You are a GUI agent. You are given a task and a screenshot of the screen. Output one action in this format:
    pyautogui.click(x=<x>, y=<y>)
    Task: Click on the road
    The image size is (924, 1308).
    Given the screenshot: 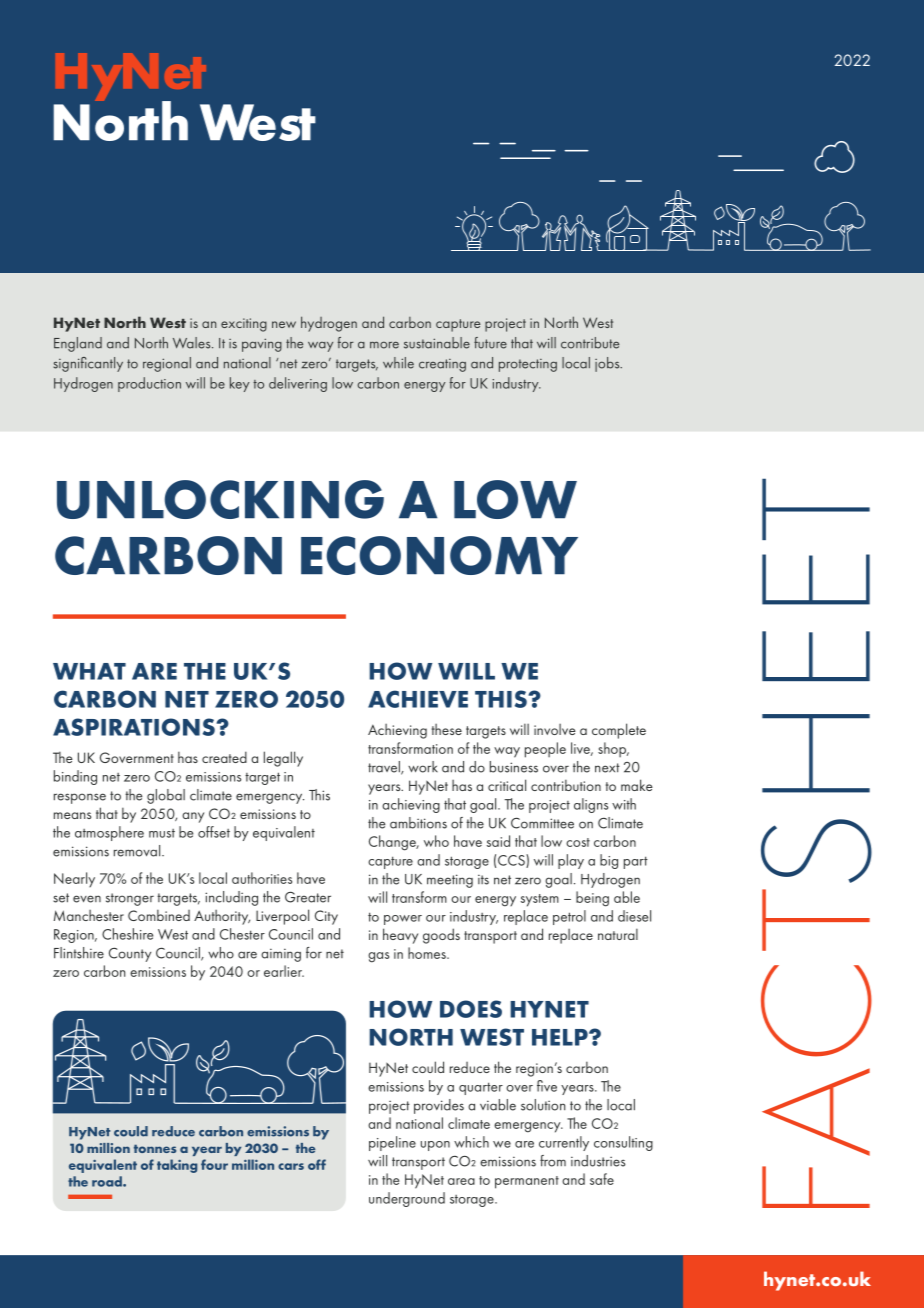 What is the action you would take?
    pyautogui.click(x=108, y=1181)
